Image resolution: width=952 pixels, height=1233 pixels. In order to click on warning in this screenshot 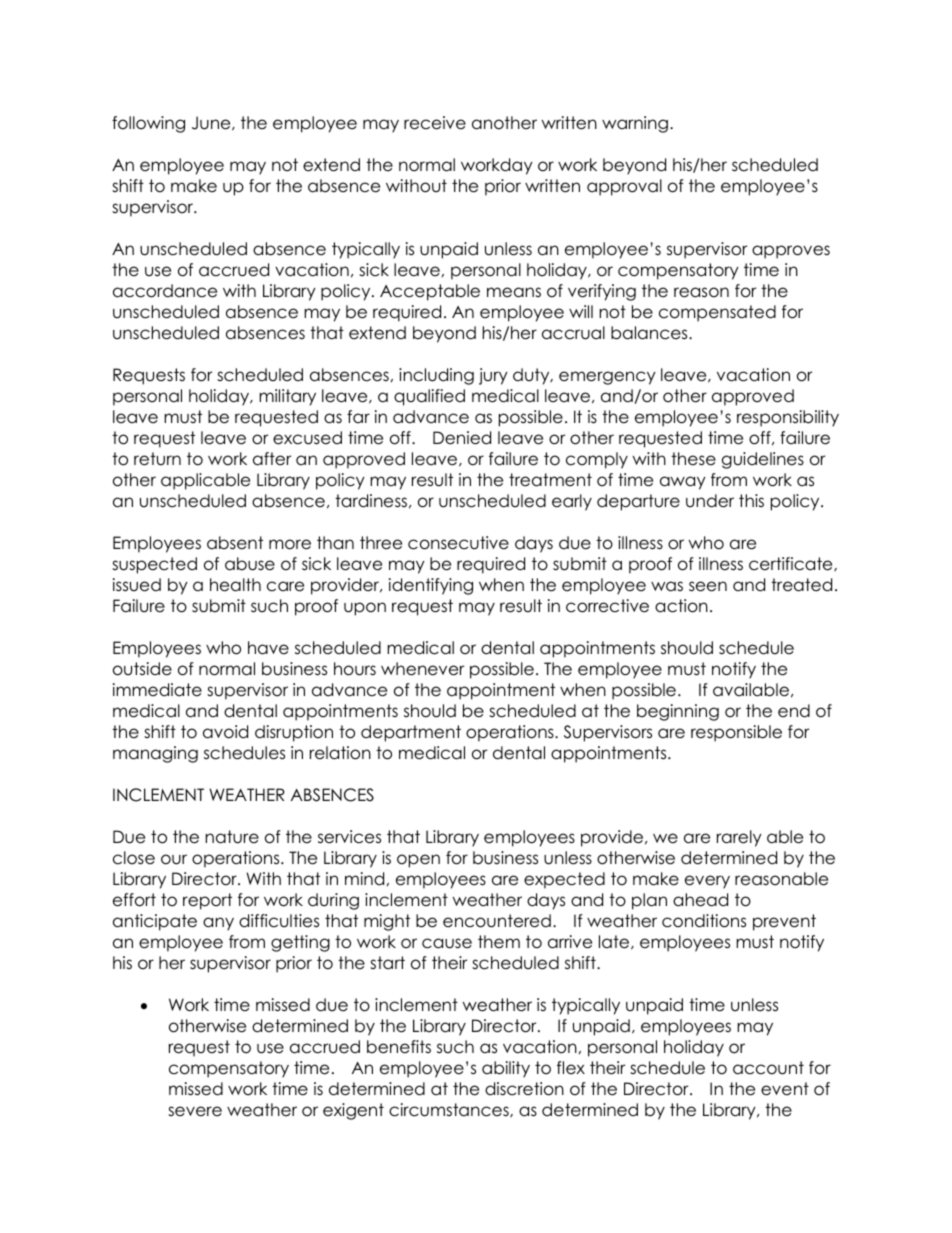, I will do `click(635, 124)`.
